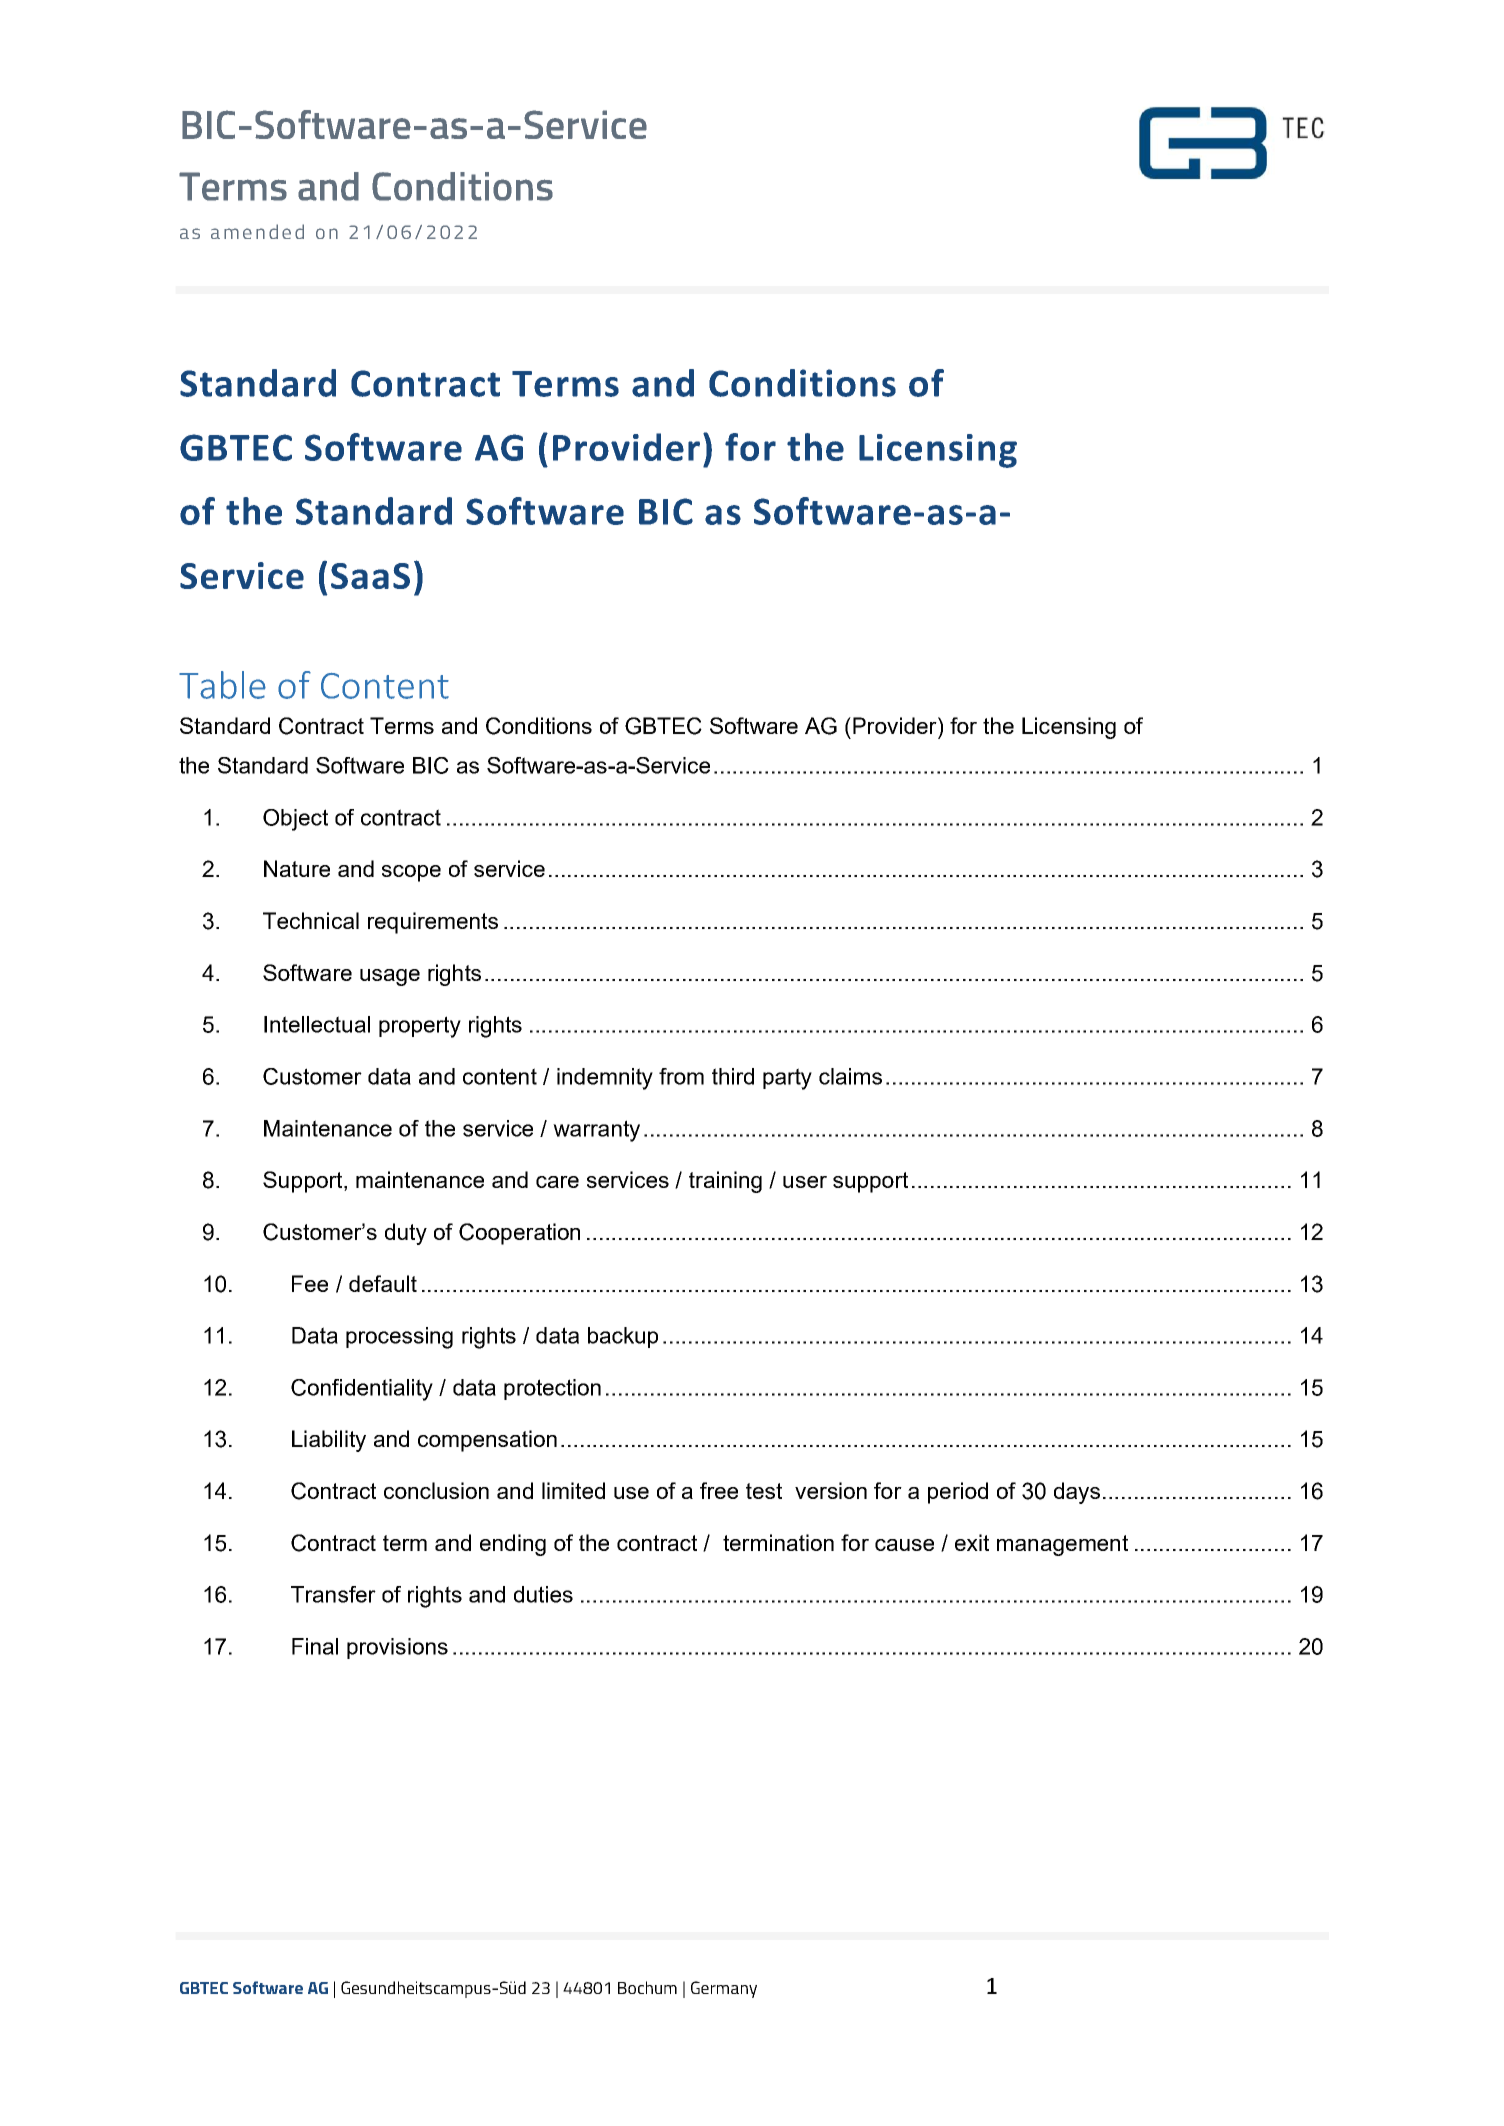 The height and width of the image is (2126, 1504). I want to click on claims, so click(850, 1076).
